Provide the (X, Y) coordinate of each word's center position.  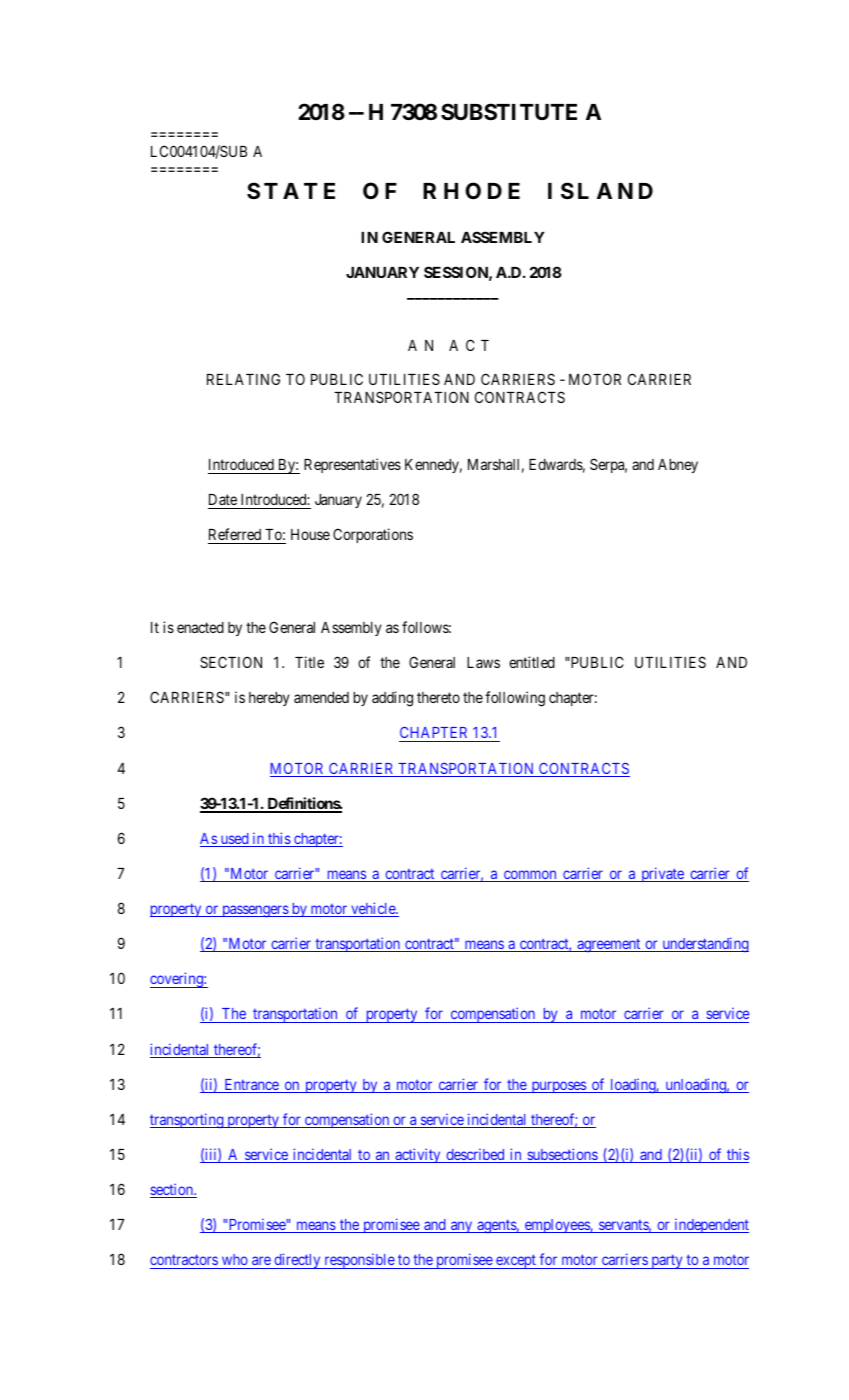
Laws (483, 662)
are (261, 1262)
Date (223, 501)
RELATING (243, 379)
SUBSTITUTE (509, 111)
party (667, 1262)
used (234, 840)
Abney (678, 466)
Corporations (373, 535)
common (530, 876)
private (662, 874)
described (475, 1155)
